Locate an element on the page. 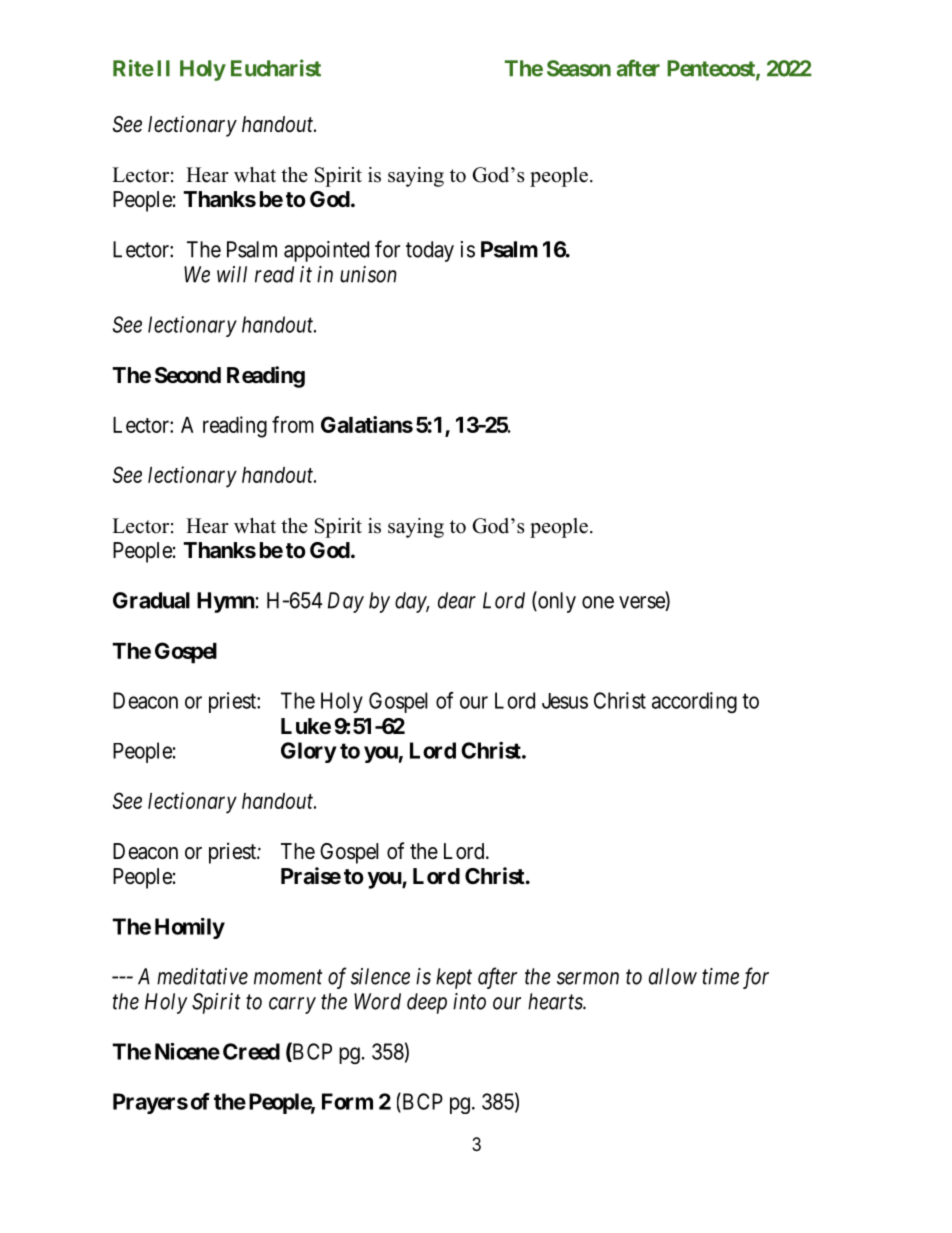 The width and height of the document is (952, 1233). Eucharist is located at coordinates (276, 68).
